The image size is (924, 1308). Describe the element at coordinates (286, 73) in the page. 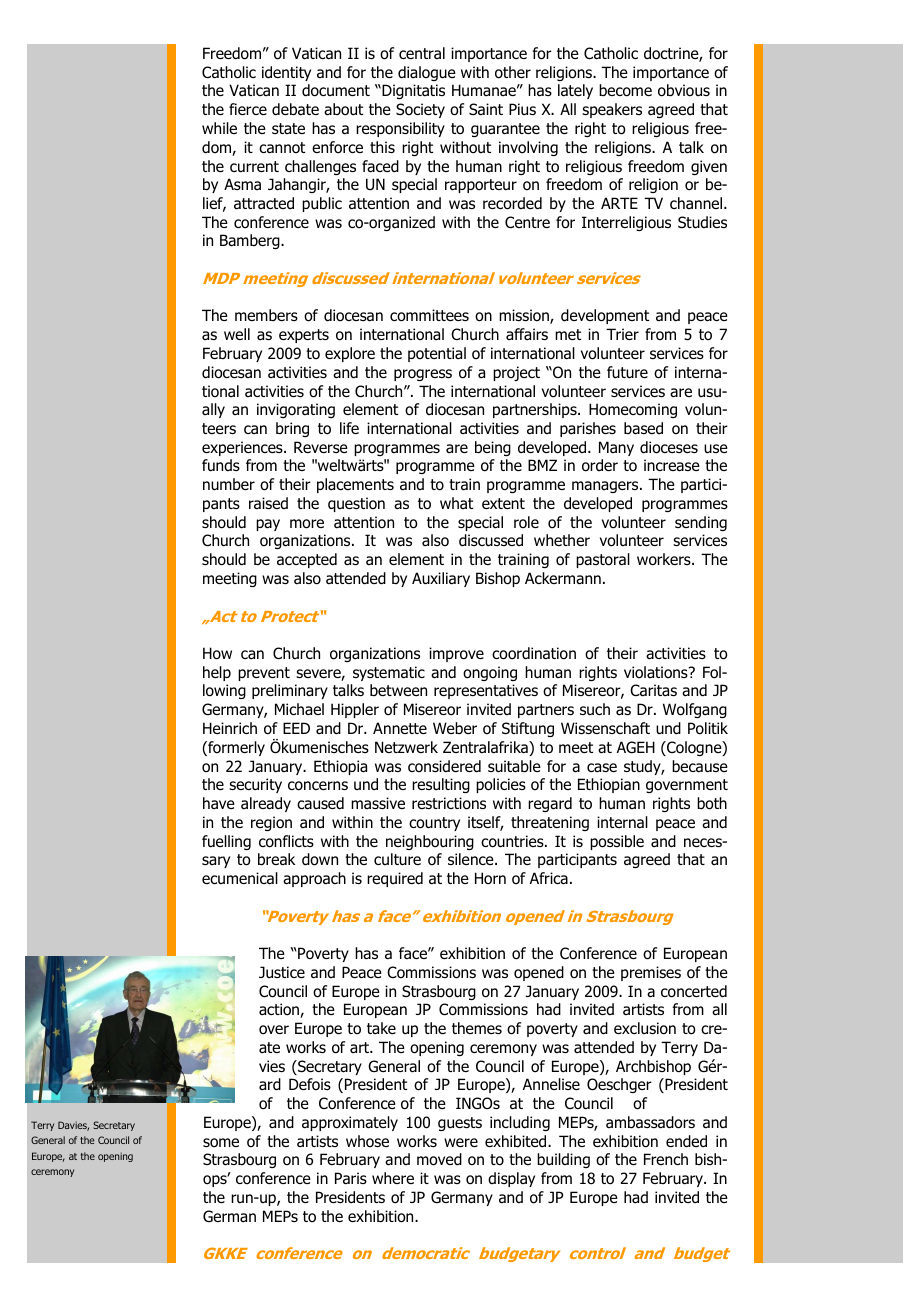

I see `identity` at that location.
